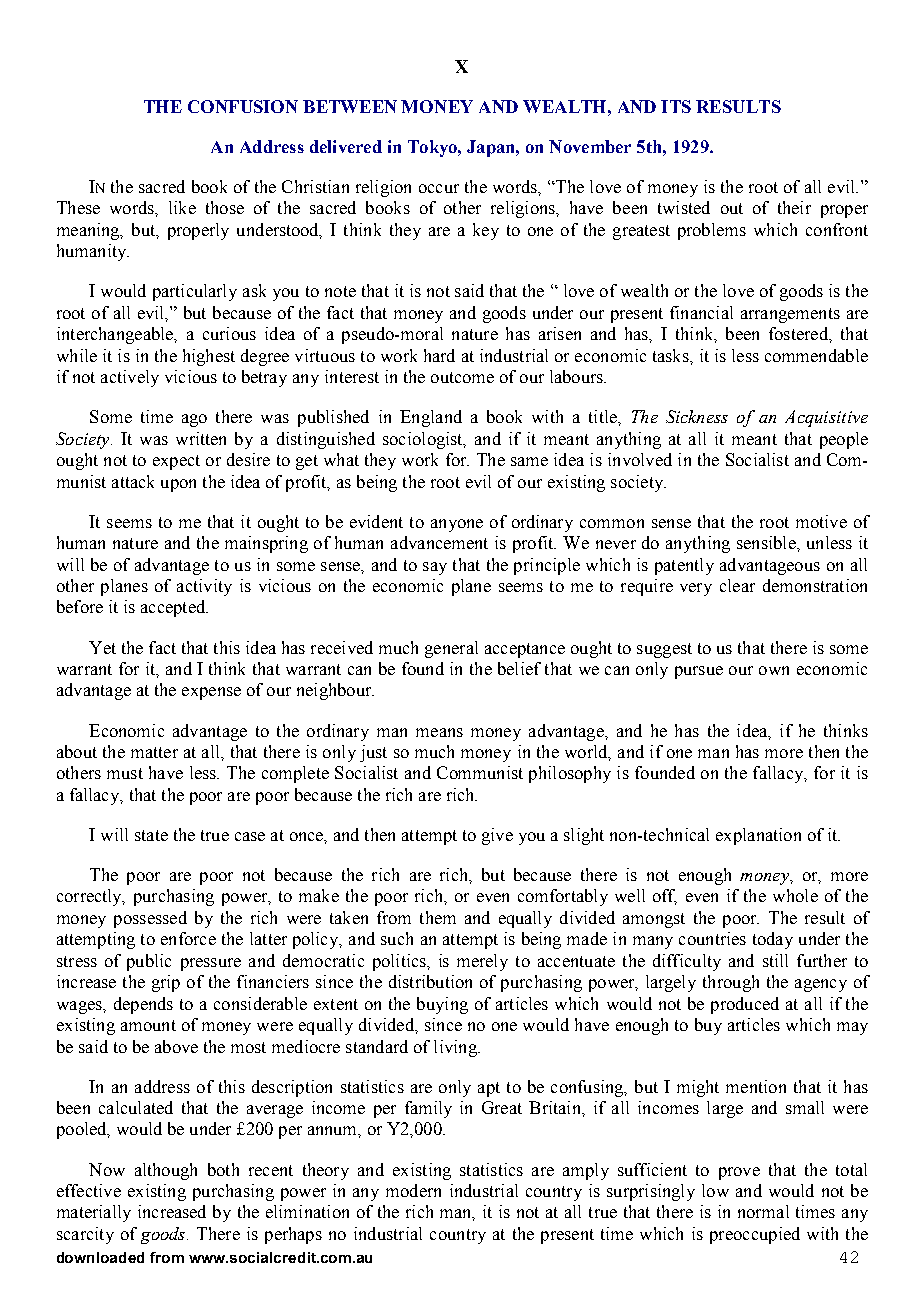 Image resolution: width=924 pixels, height=1308 pixels. I want to click on upon, so click(178, 485).
